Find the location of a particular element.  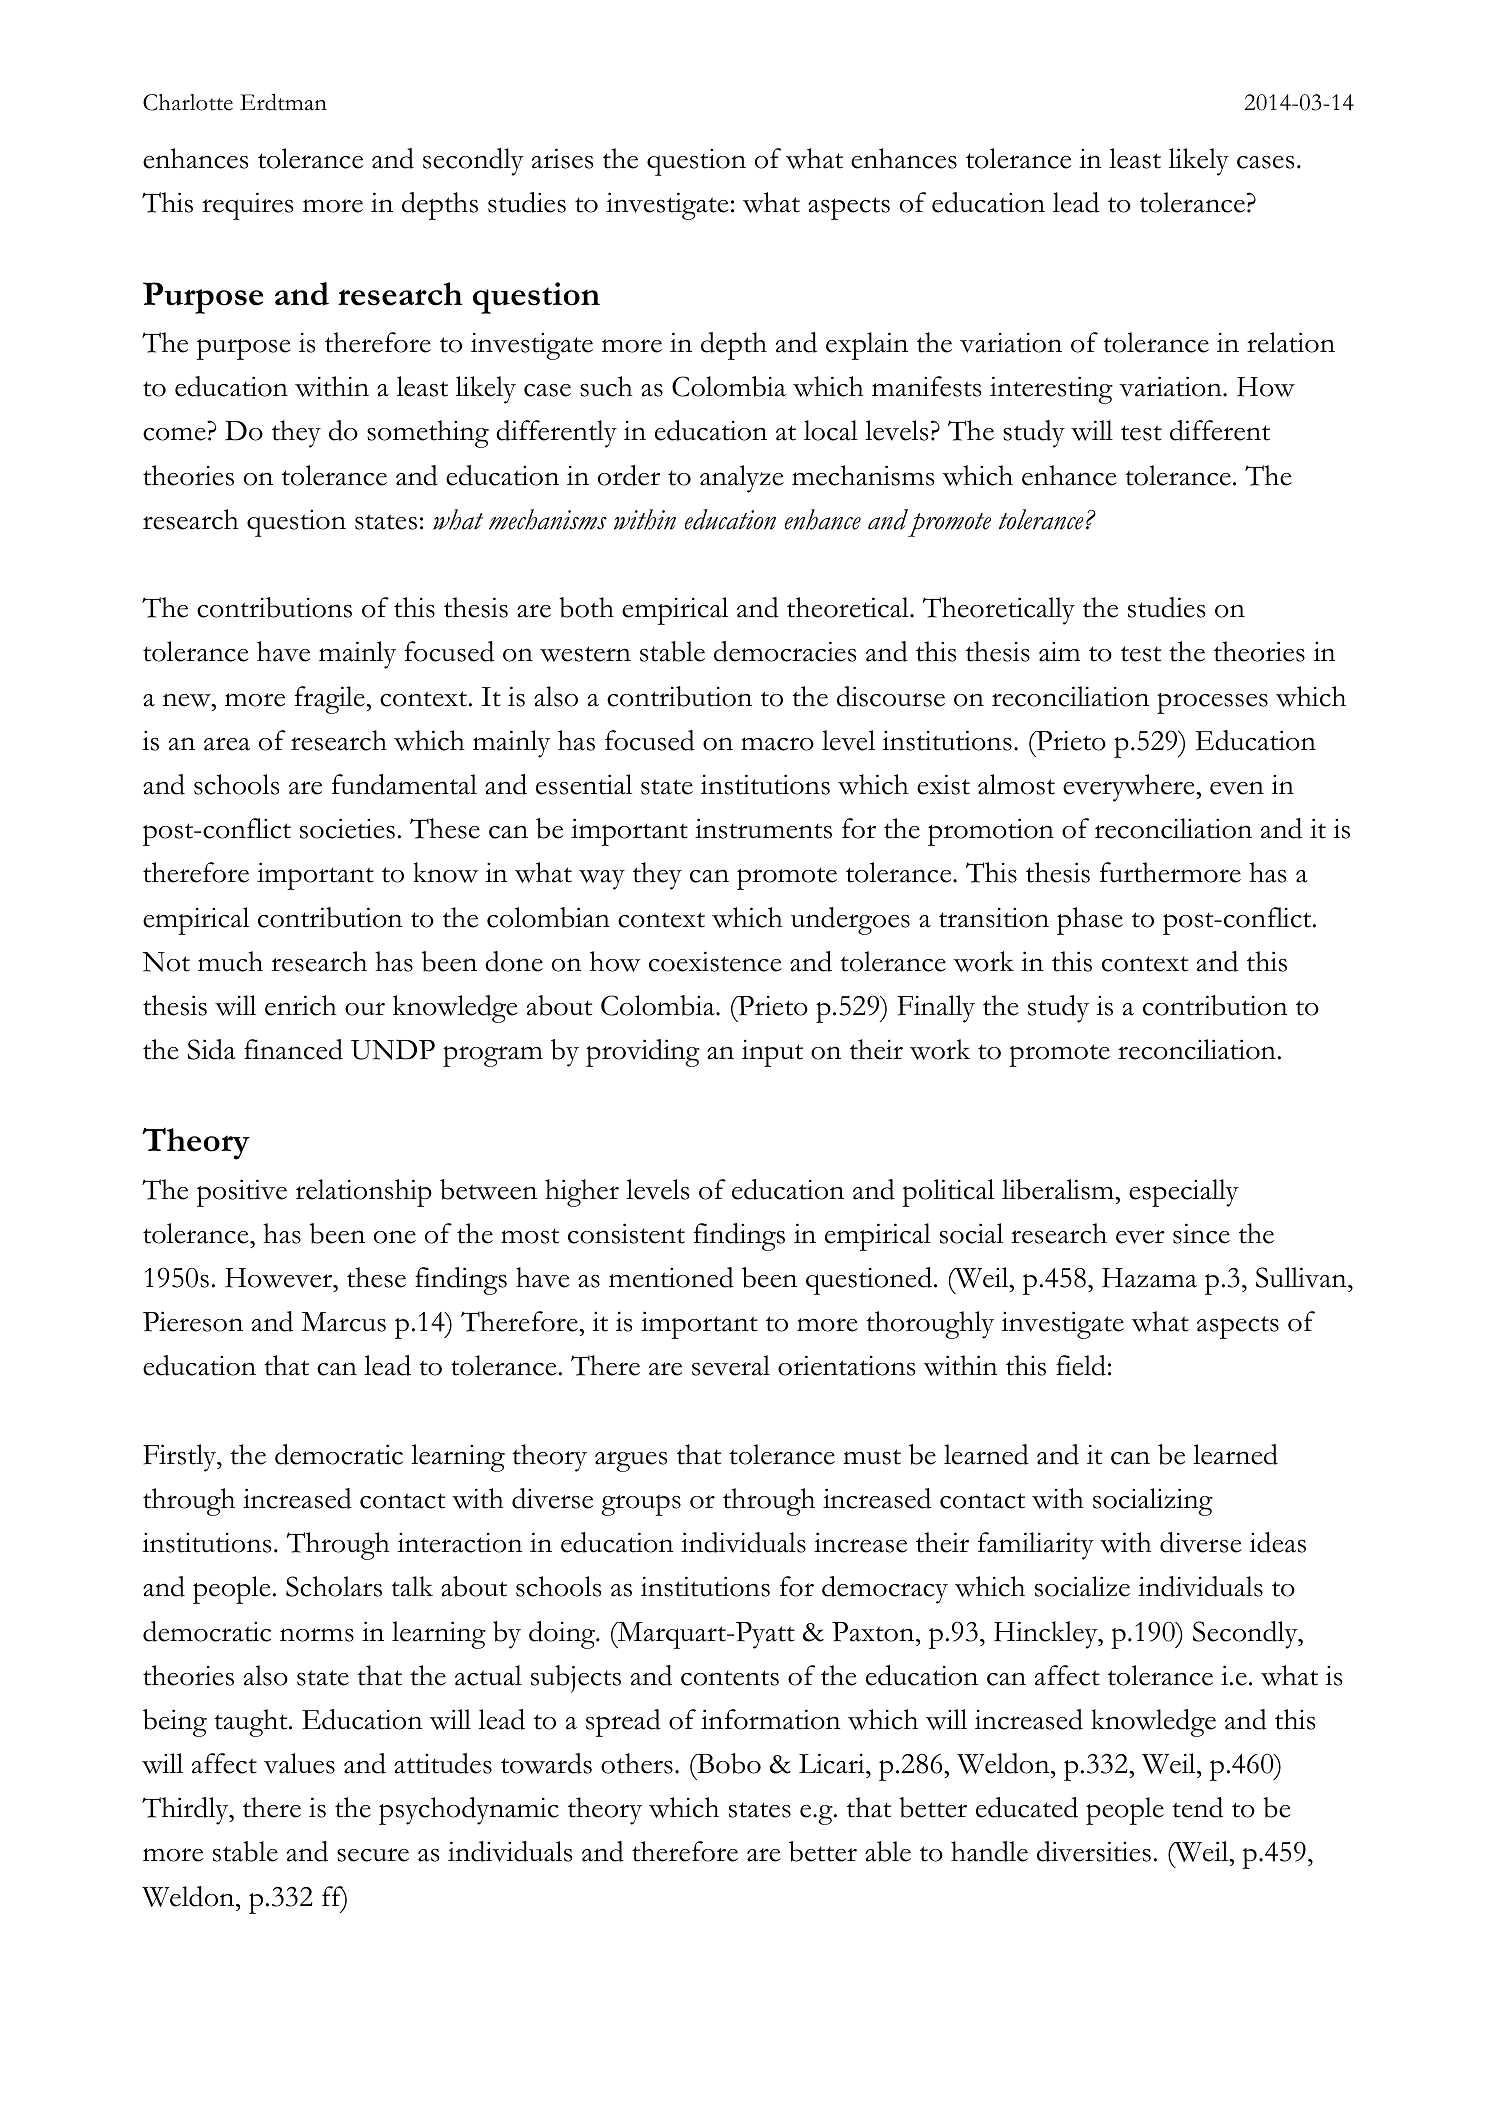

enrich is located at coordinates (301, 1005).
